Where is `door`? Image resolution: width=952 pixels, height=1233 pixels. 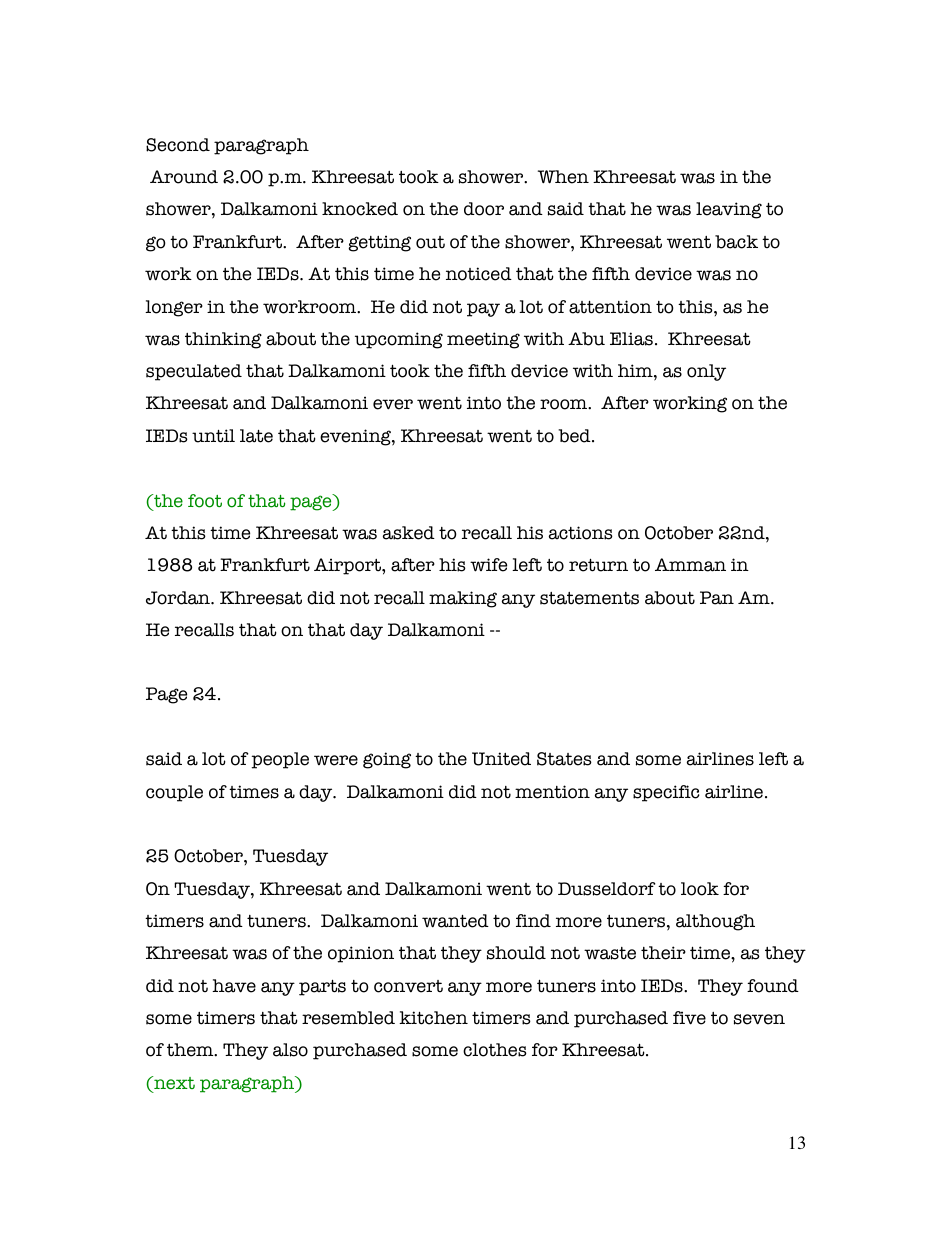
door is located at coordinates (484, 209).
